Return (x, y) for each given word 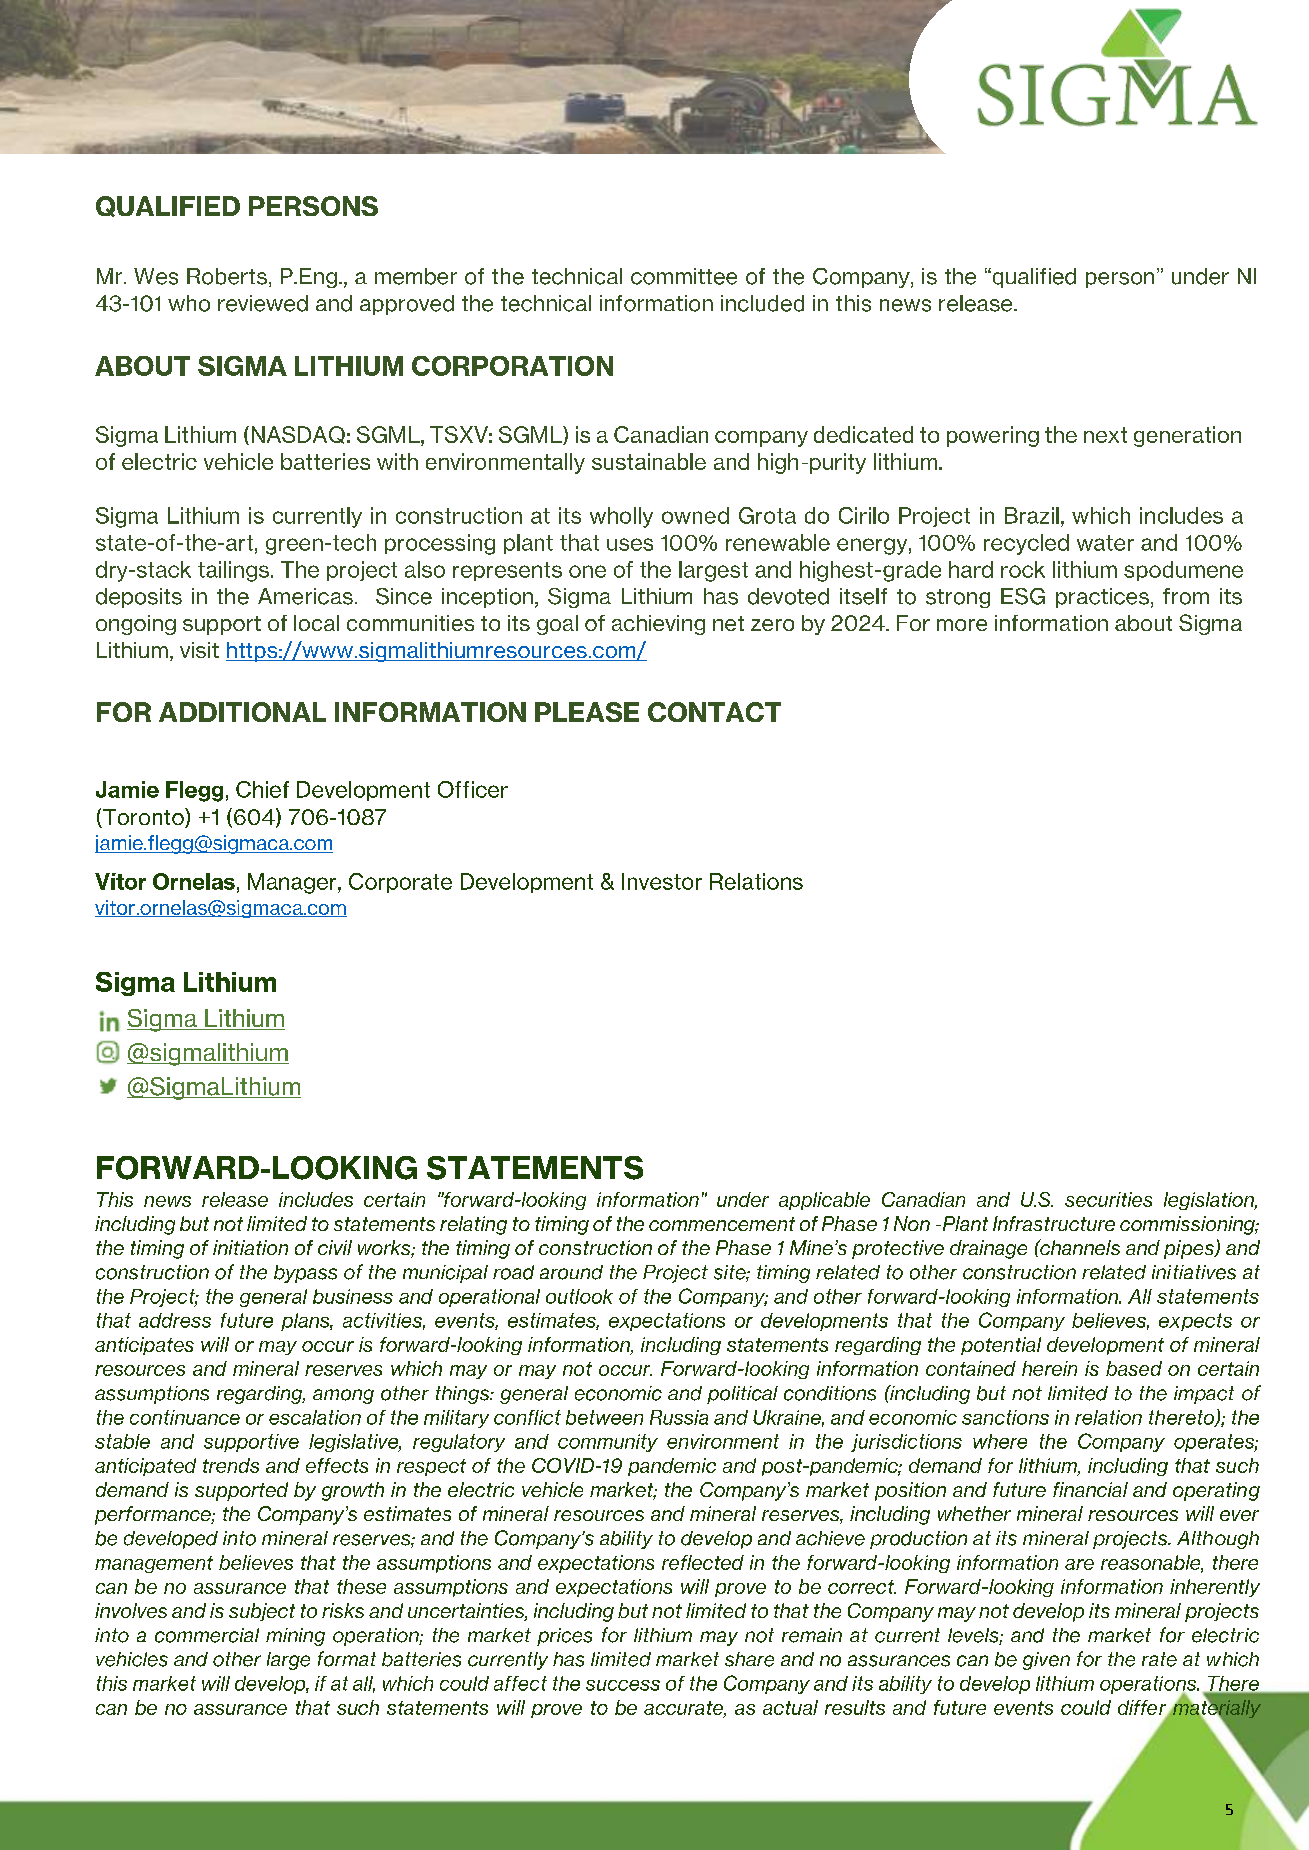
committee (684, 276)
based (1134, 1368)
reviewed (263, 303)
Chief (262, 789)
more (962, 625)
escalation (315, 1417)
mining (295, 1637)
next (1105, 435)
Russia (679, 1417)
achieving (658, 625)
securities (1108, 1199)
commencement (722, 1224)
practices (1102, 598)
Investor (662, 881)
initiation (250, 1247)
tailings (233, 571)
